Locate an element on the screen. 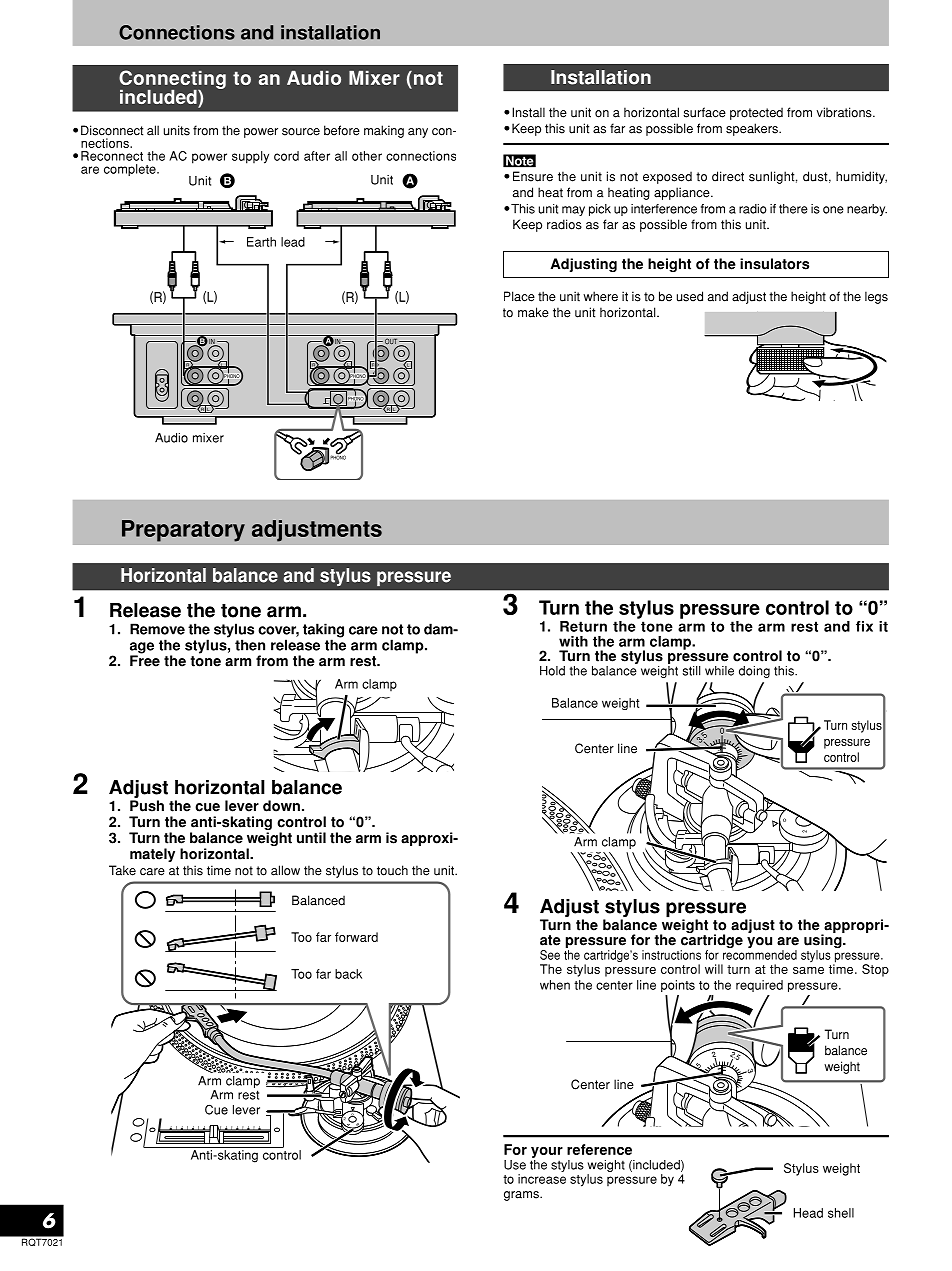 This screenshot has height=1271, width=952. Connecting is located at coordinates (172, 80).
